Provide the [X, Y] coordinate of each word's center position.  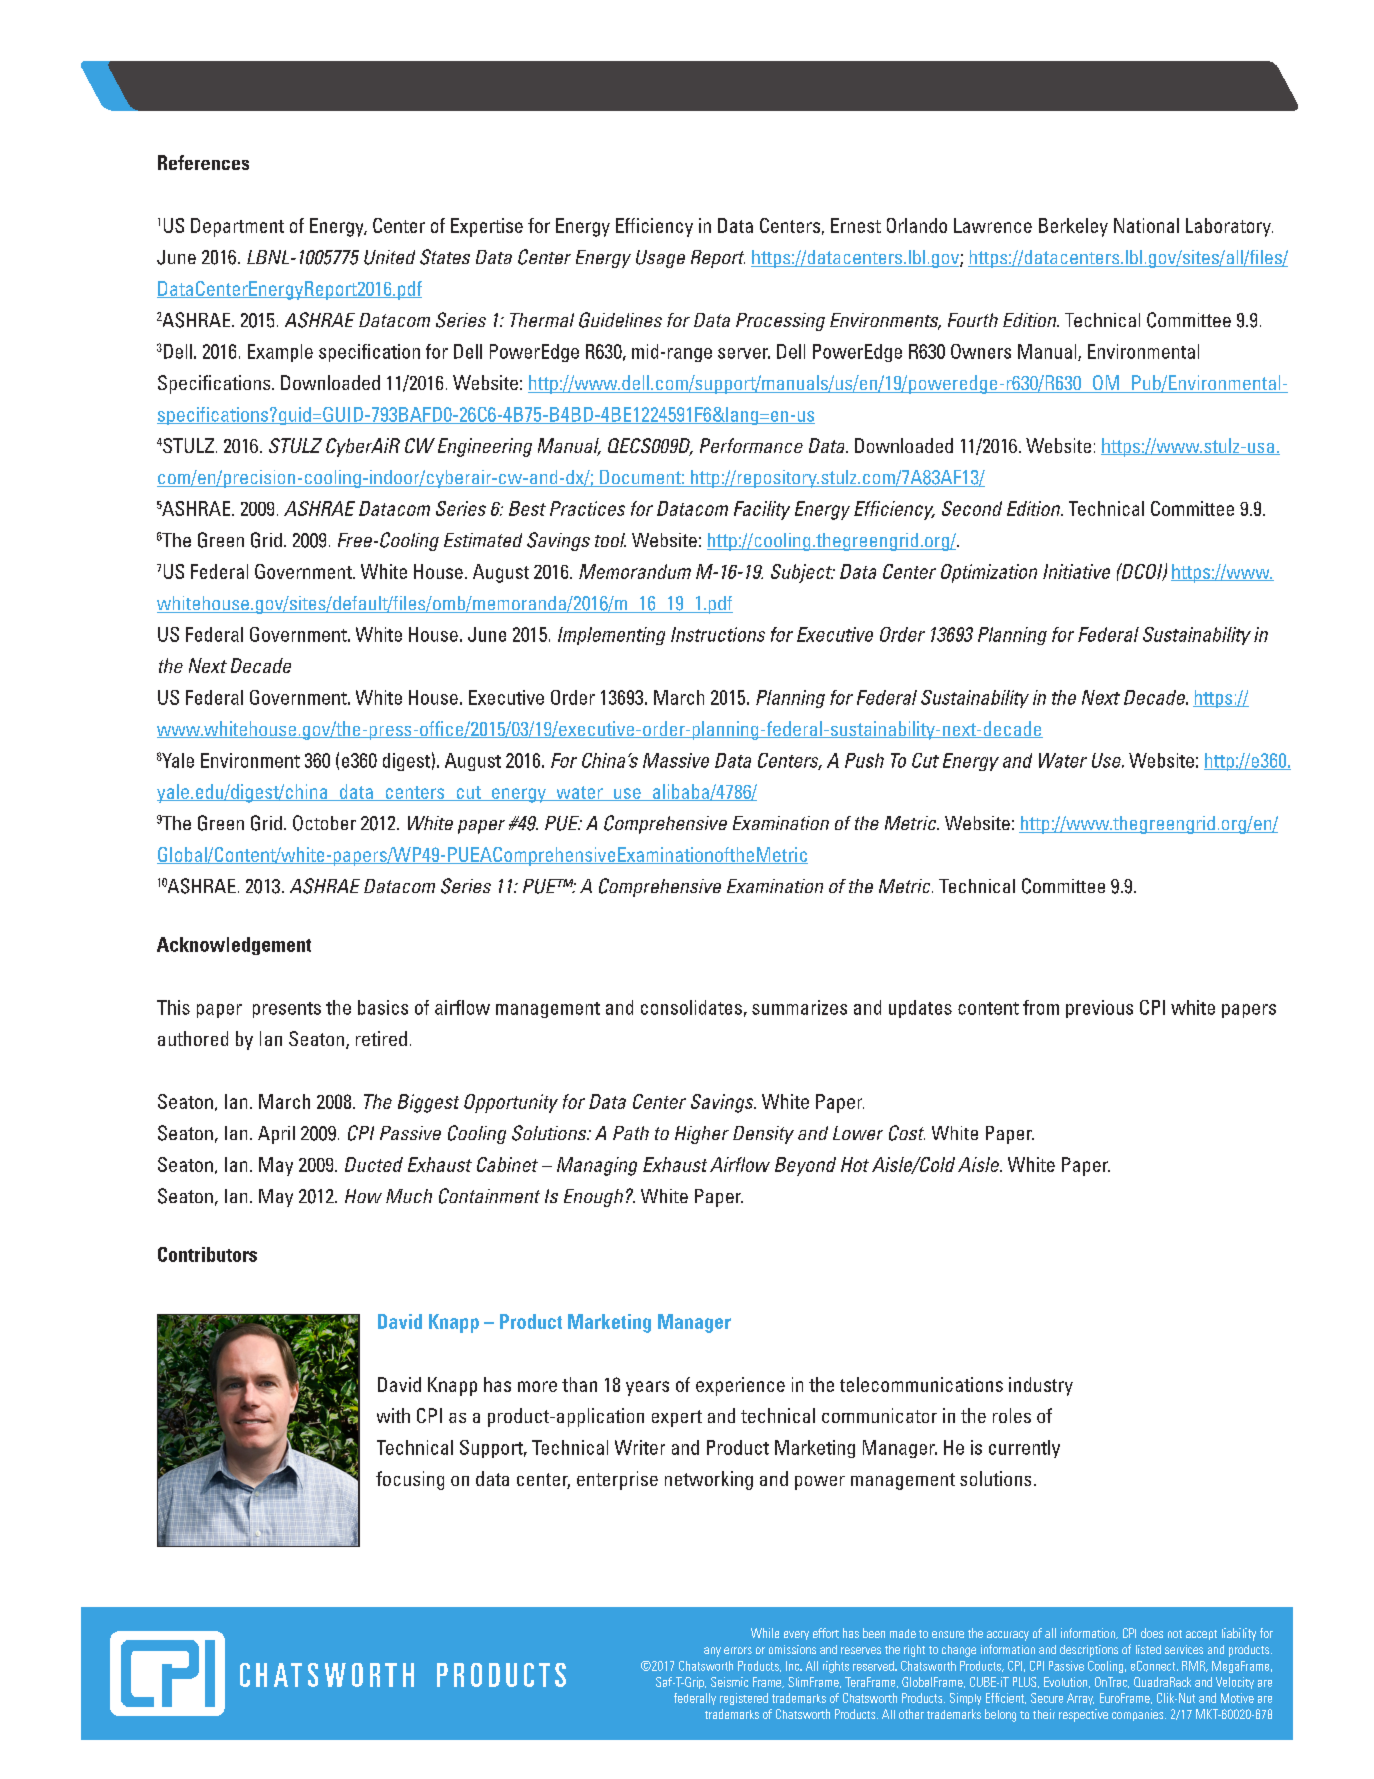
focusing [410, 1480]
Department [237, 227]
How [363, 1196]
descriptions [1089, 1651]
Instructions [718, 634]
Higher [702, 1135]
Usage [660, 259]
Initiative [1076, 571]
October [324, 823]
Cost [907, 1133]
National [1146, 225]
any [712, 1652]
